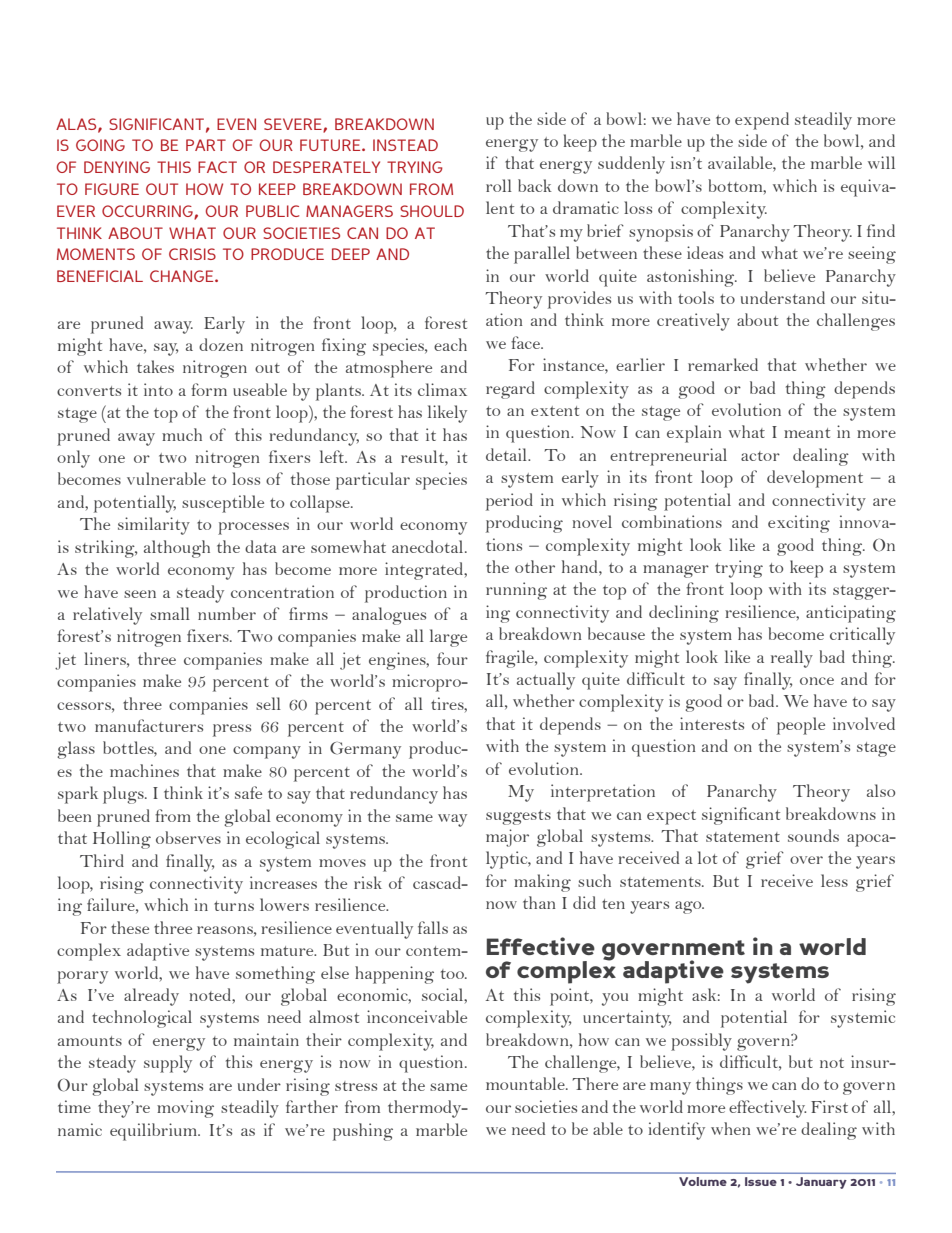 This document has height=1233, width=952. I want to click on expend, so click(762, 121).
